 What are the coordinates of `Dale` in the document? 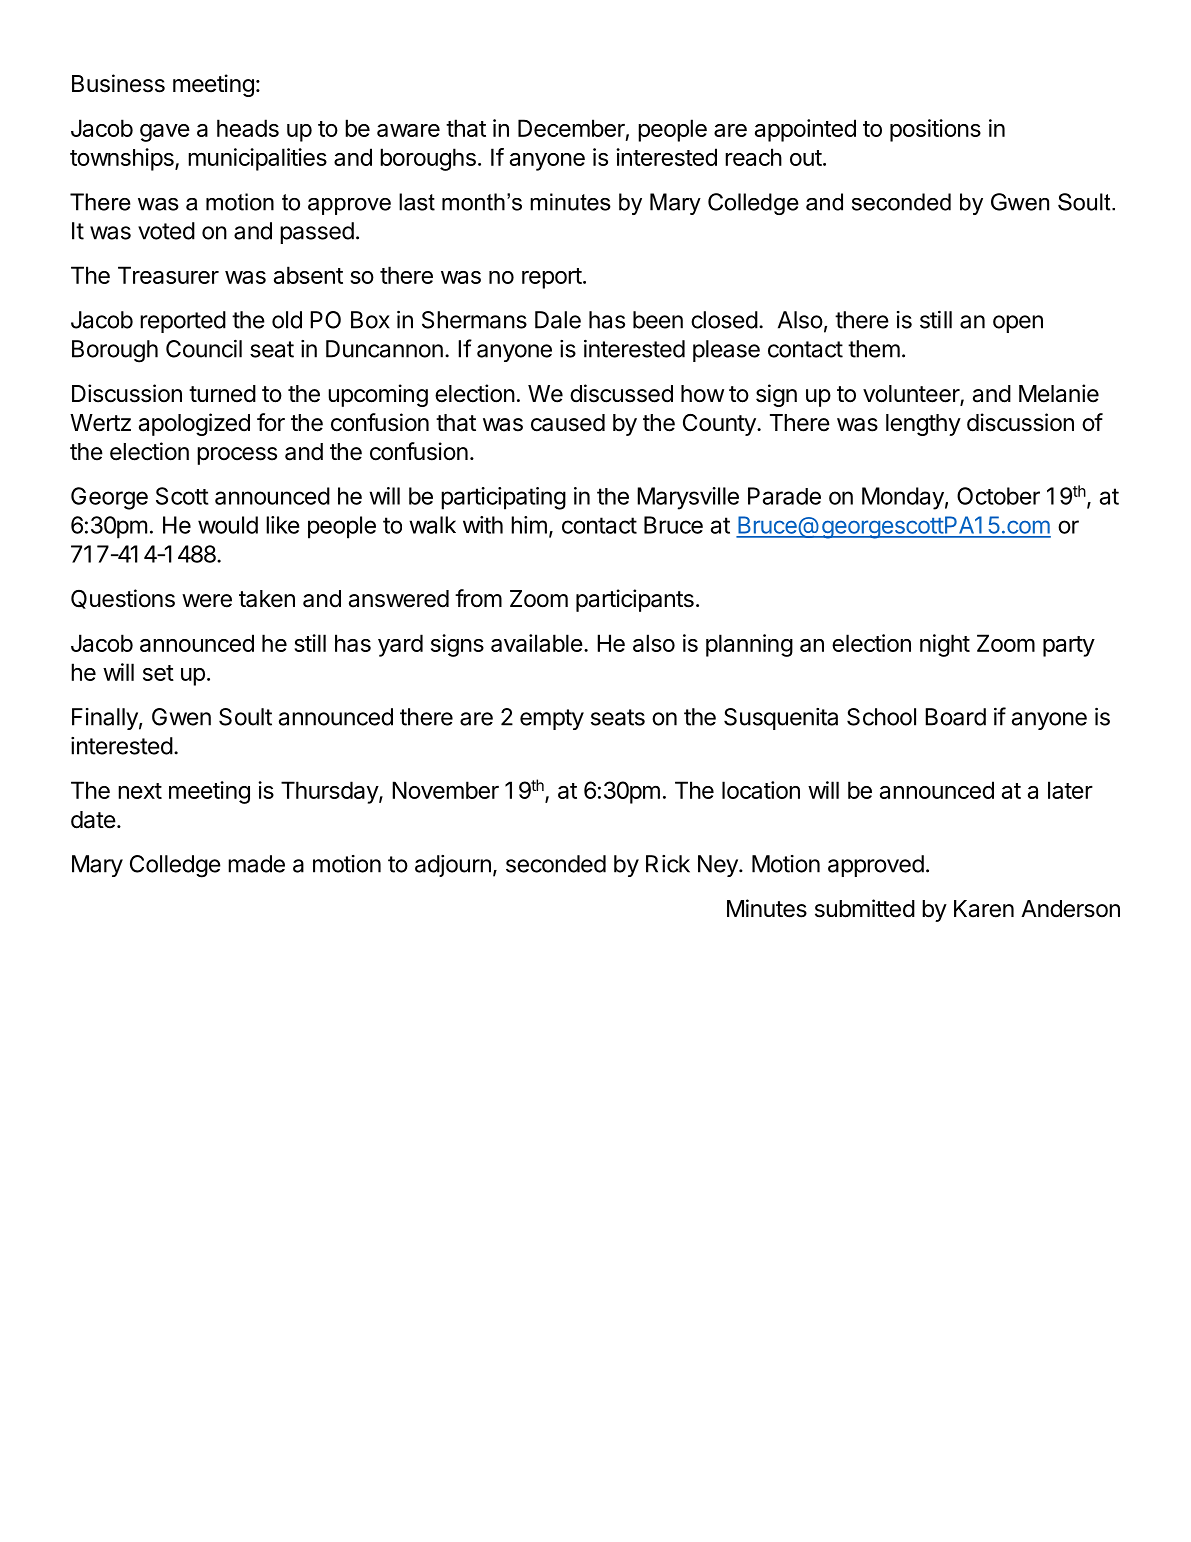 It's located at (558, 320).
